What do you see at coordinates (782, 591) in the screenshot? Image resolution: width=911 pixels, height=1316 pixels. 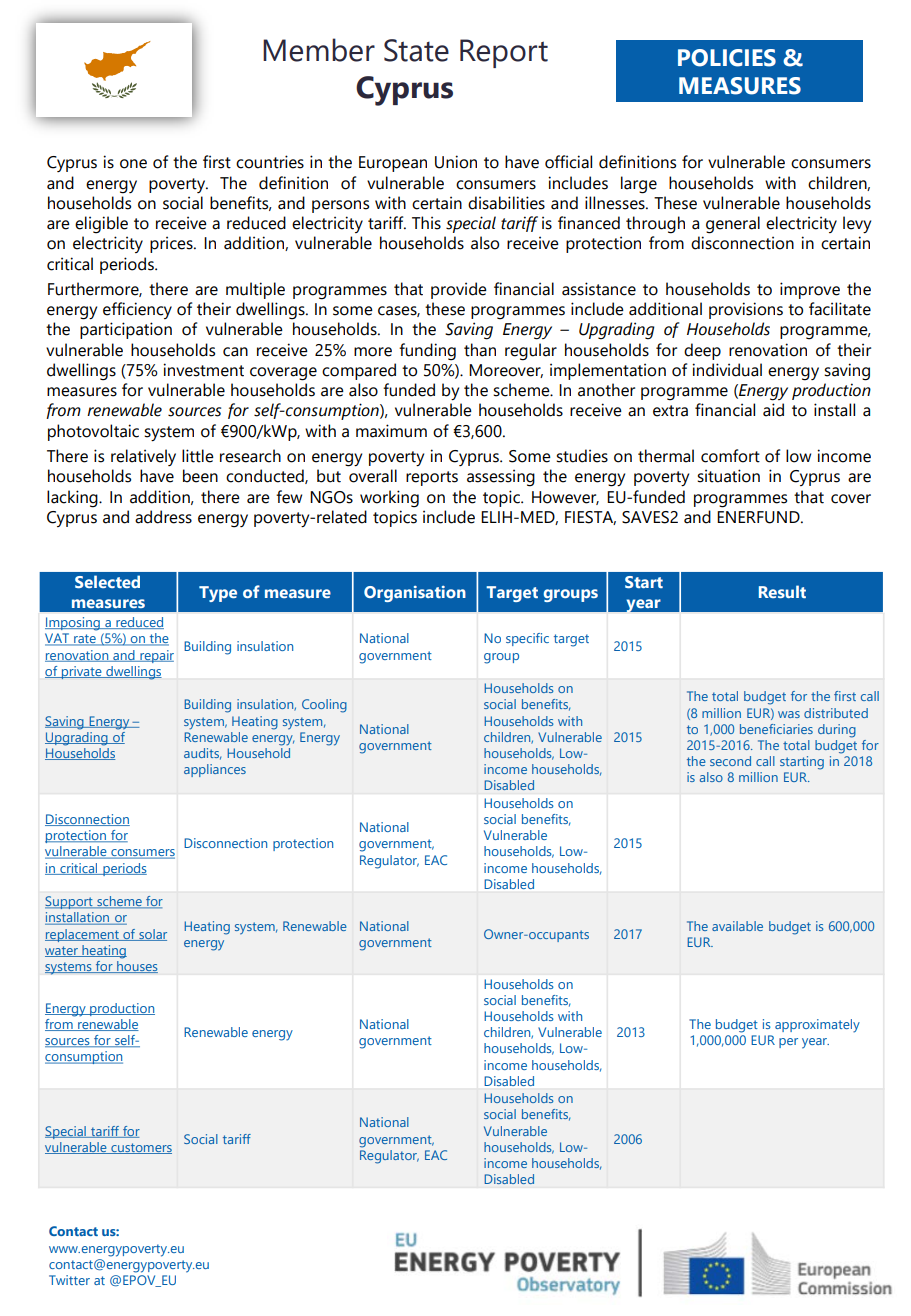 I see `Result` at bounding box center [782, 591].
